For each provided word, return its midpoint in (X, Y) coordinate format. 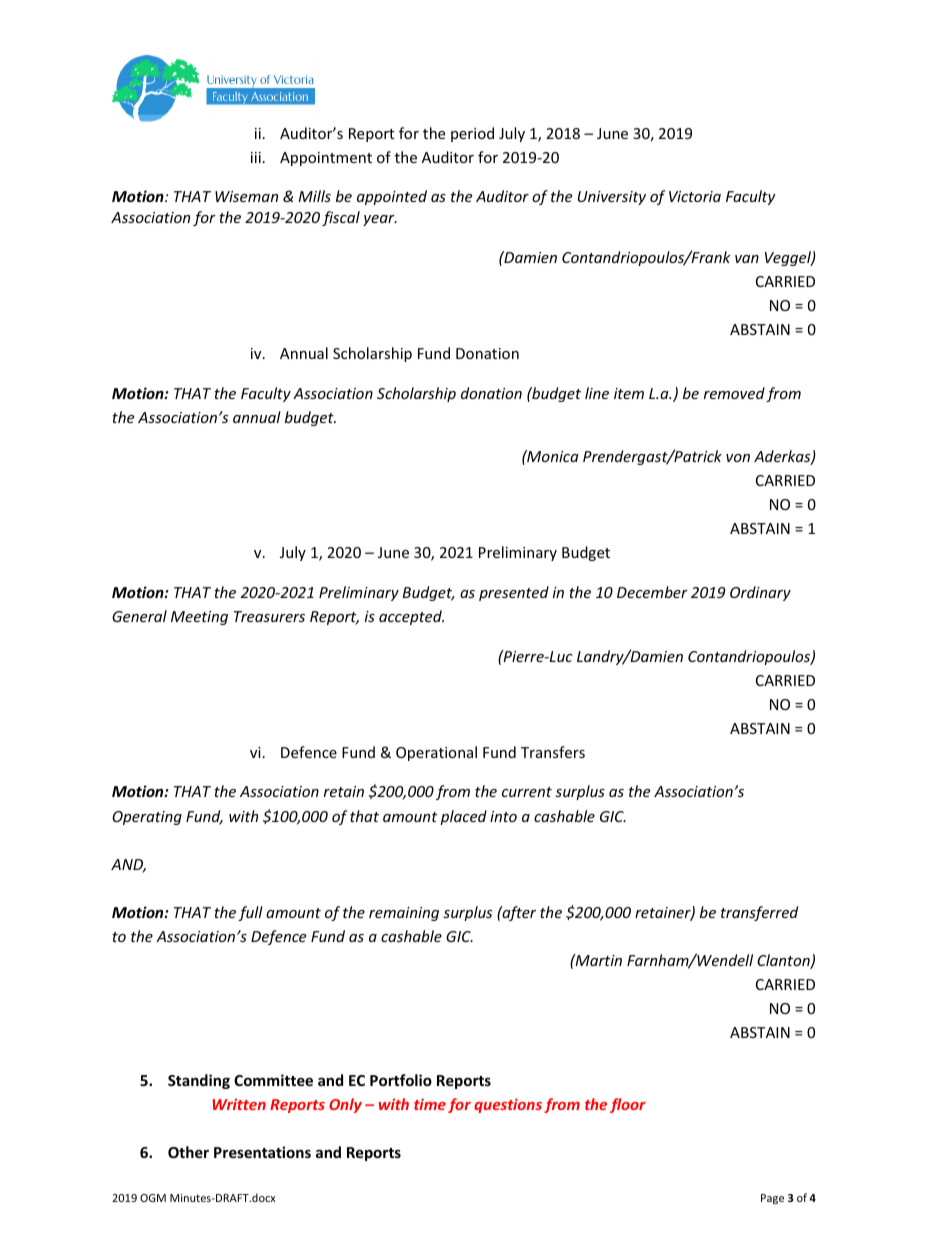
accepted (411, 617)
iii (256, 157)
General (139, 616)
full (250, 913)
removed (734, 393)
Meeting (199, 618)
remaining (404, 914)
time (430, 1104)
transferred (759, 913)
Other (188, 1152)
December (652, 592)
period (472, 134)
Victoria (695, 196)
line (597, 393)
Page (772, 1199)
